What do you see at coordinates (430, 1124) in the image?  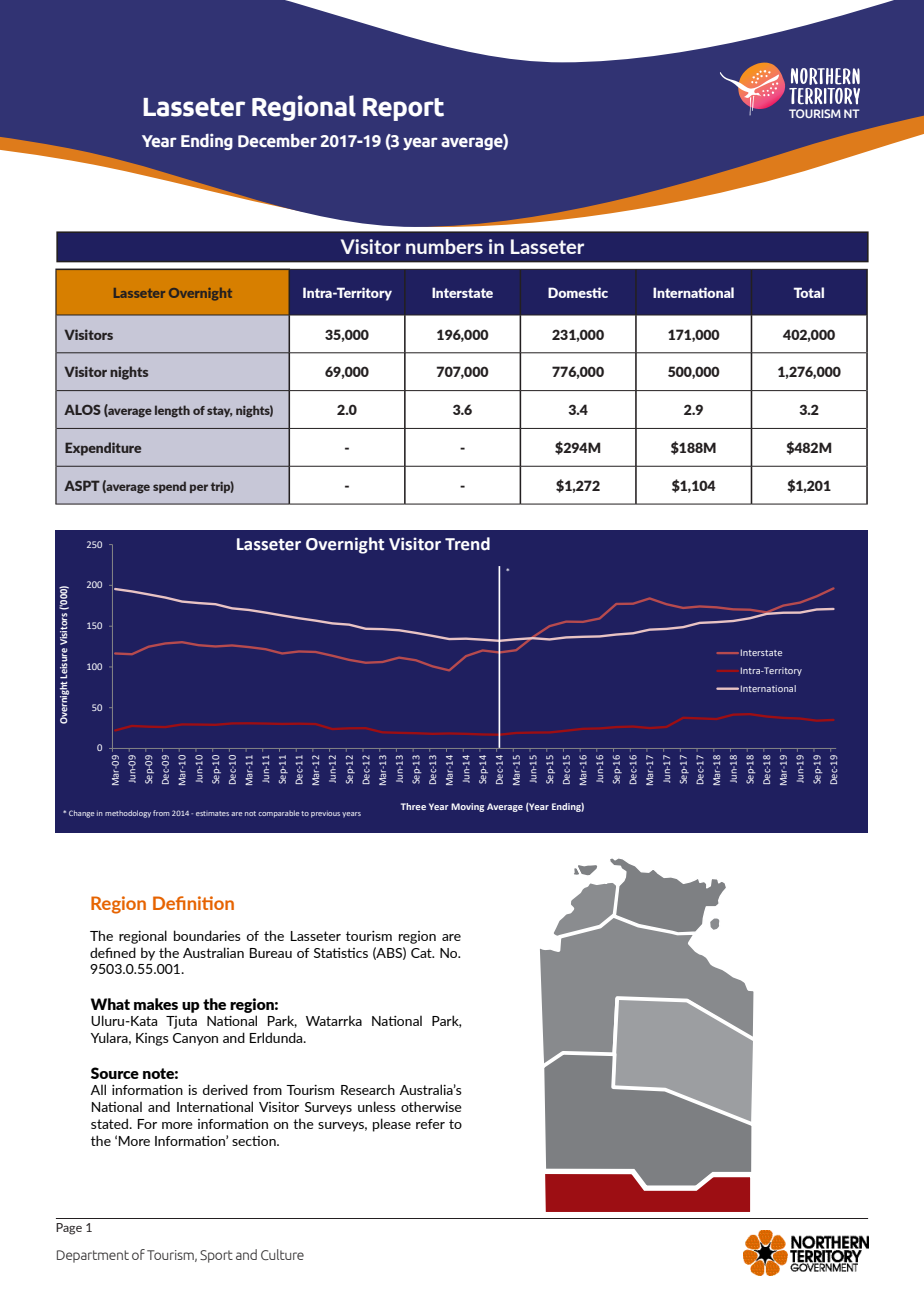 I see `refer` at bounding box center [430, 1124].
